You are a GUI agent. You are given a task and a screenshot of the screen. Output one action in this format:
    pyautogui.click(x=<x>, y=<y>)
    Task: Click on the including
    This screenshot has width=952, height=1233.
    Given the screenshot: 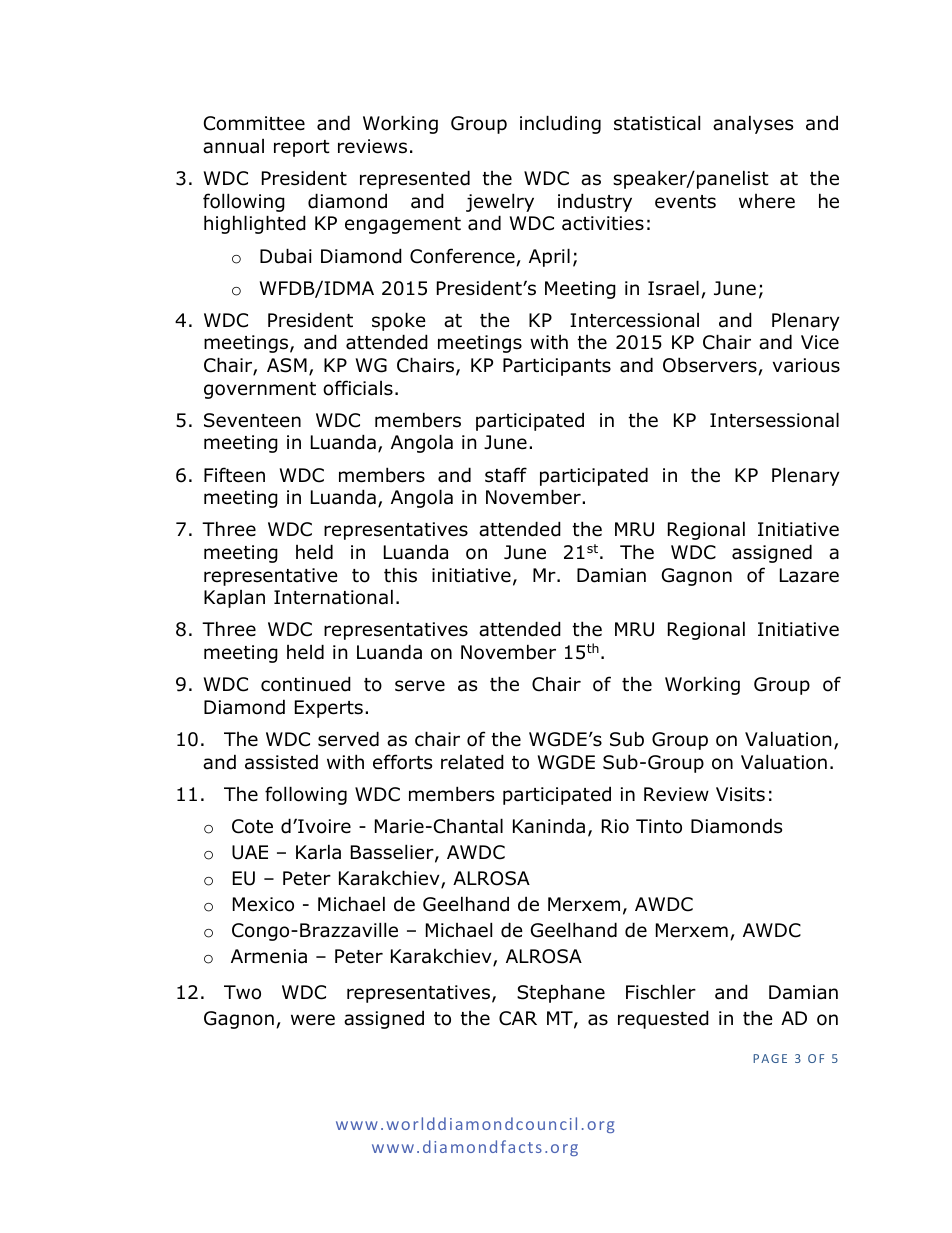 What is the action you would take?
    pyautogui.click(x=560, y=124)
